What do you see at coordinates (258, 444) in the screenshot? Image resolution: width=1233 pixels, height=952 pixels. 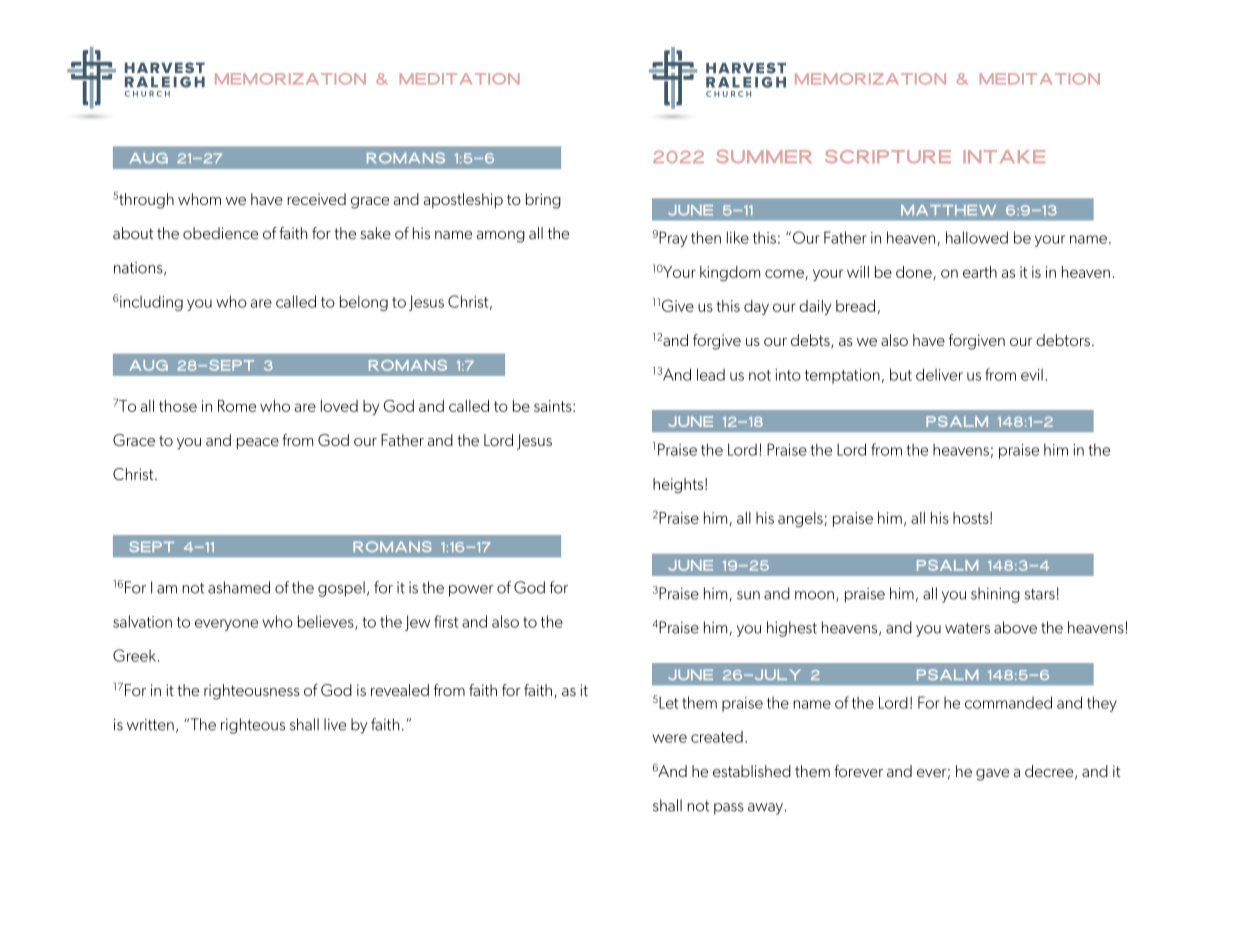 I see `peace` at bounding box center [258, 444].
